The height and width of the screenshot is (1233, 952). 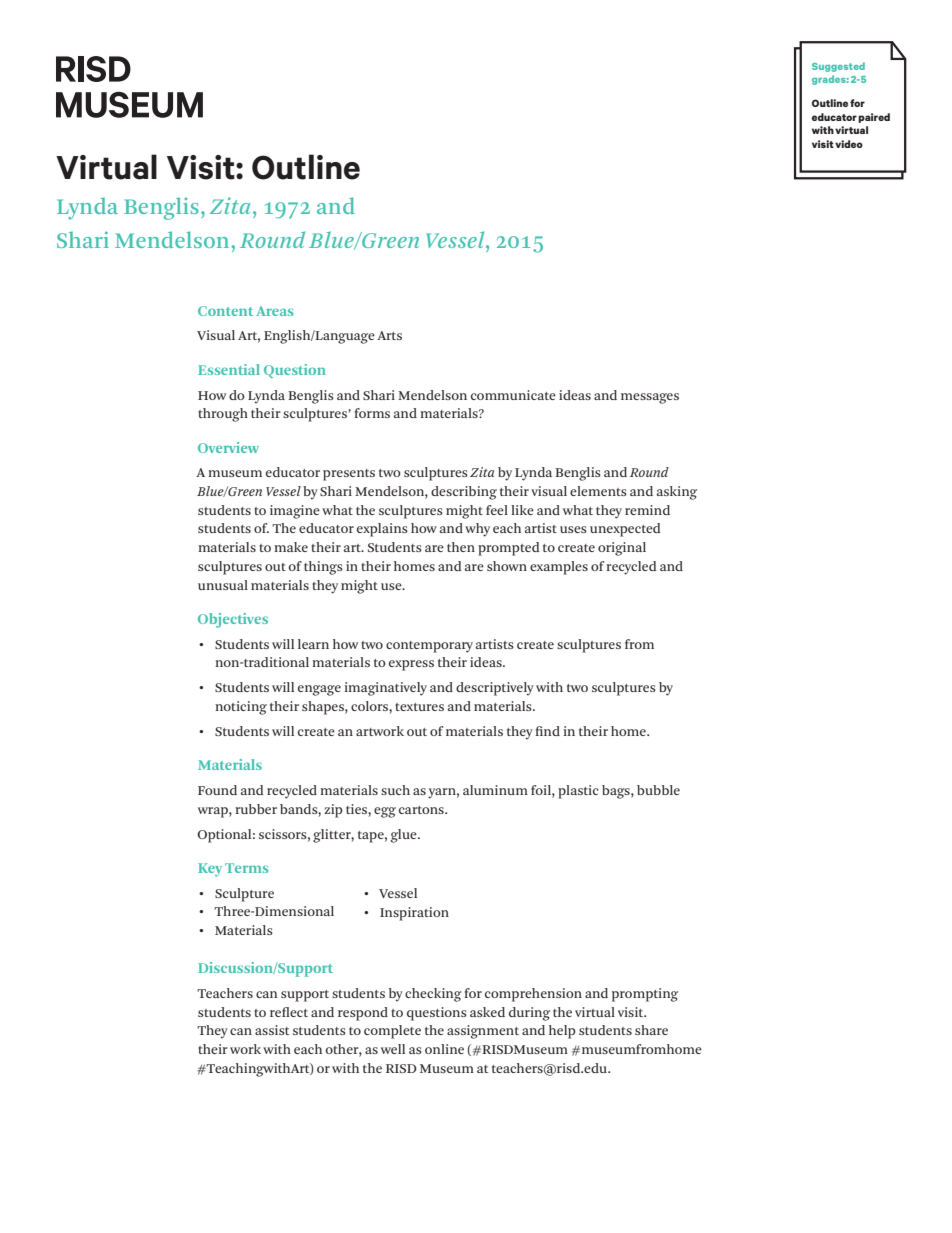 I want to click on examples, so click(x=559, y=568).
